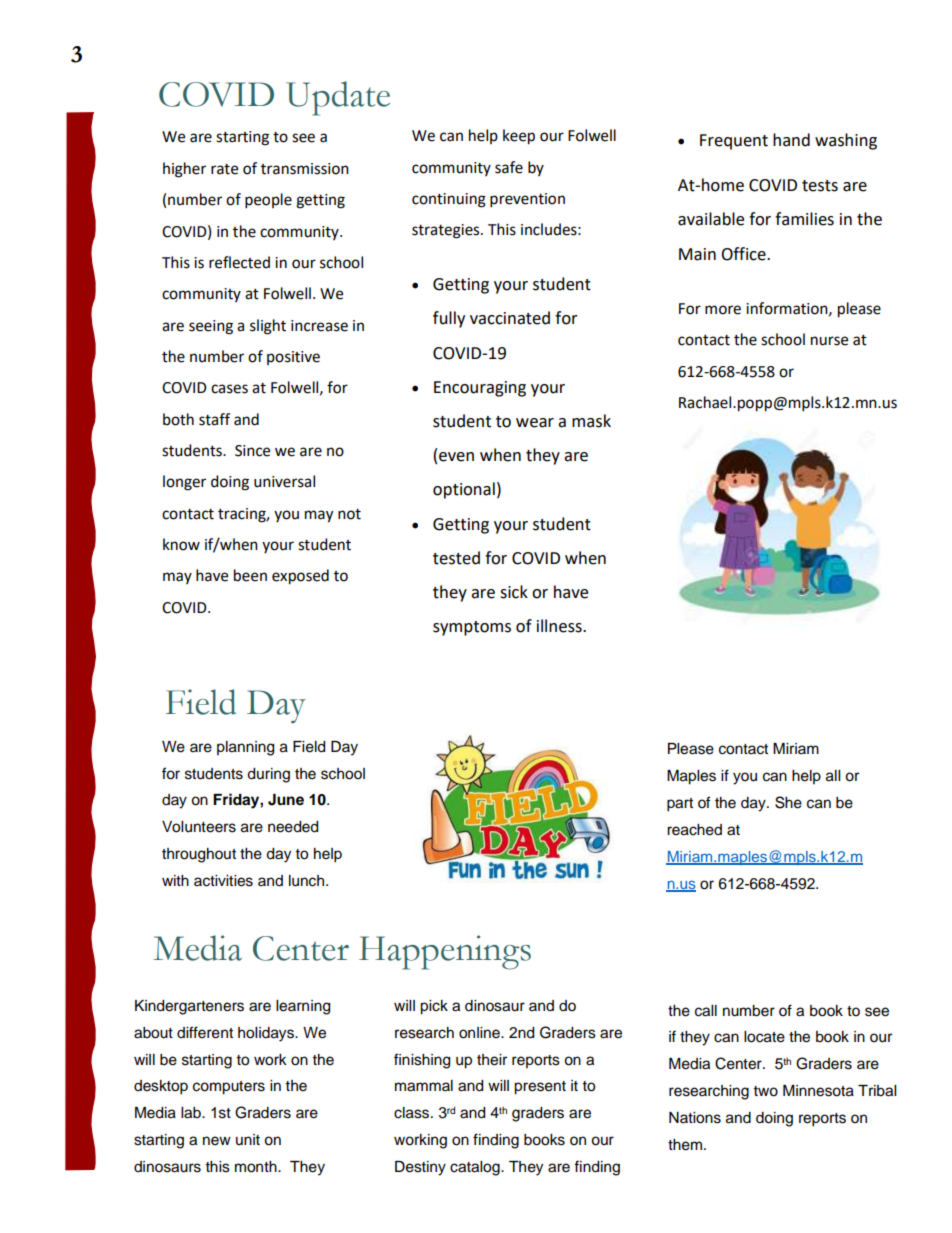 This screenshot has height=1233, width=952. I want to click on hand, so click(791, 140).
